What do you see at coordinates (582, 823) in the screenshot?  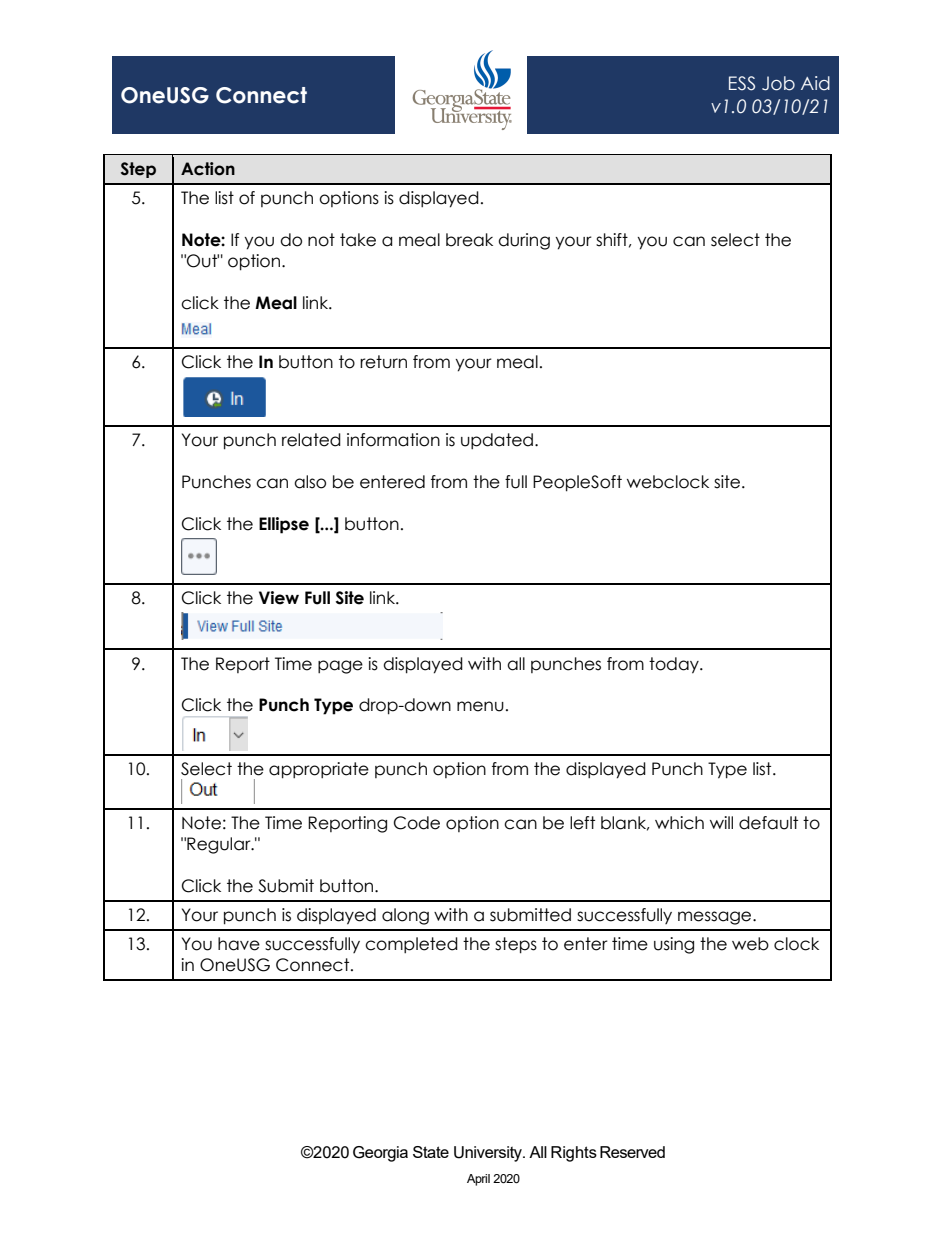 I see `left` at bounding box center [582, 823].
